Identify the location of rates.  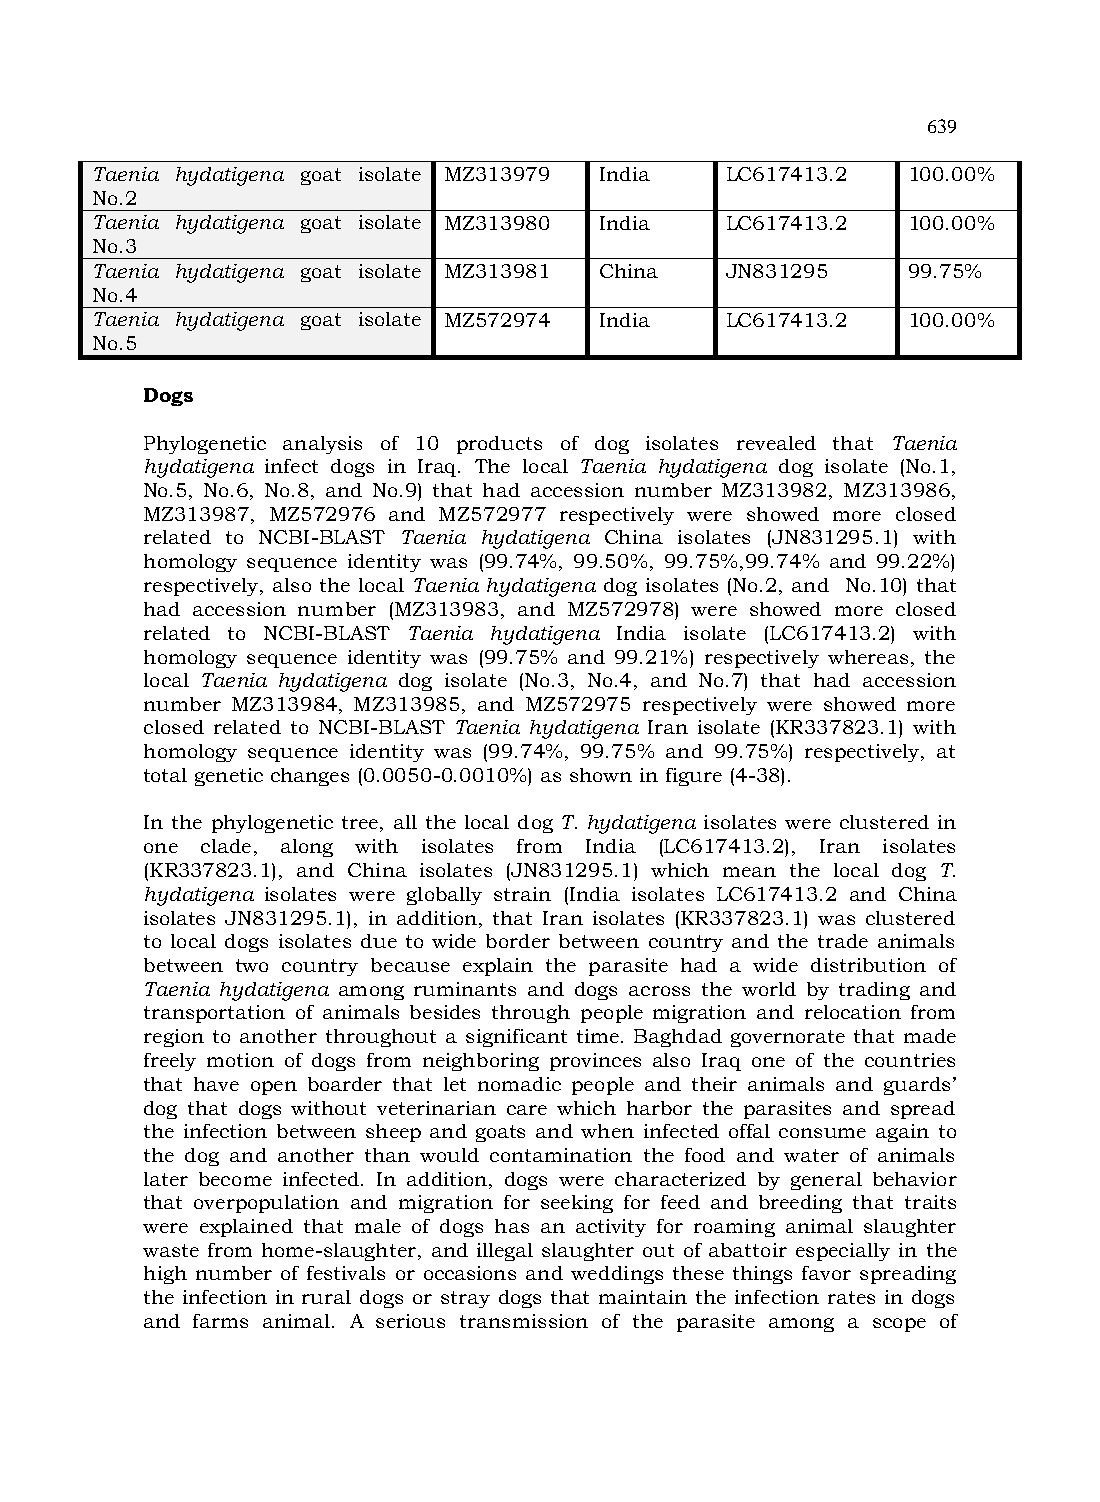
(851, 1297).
